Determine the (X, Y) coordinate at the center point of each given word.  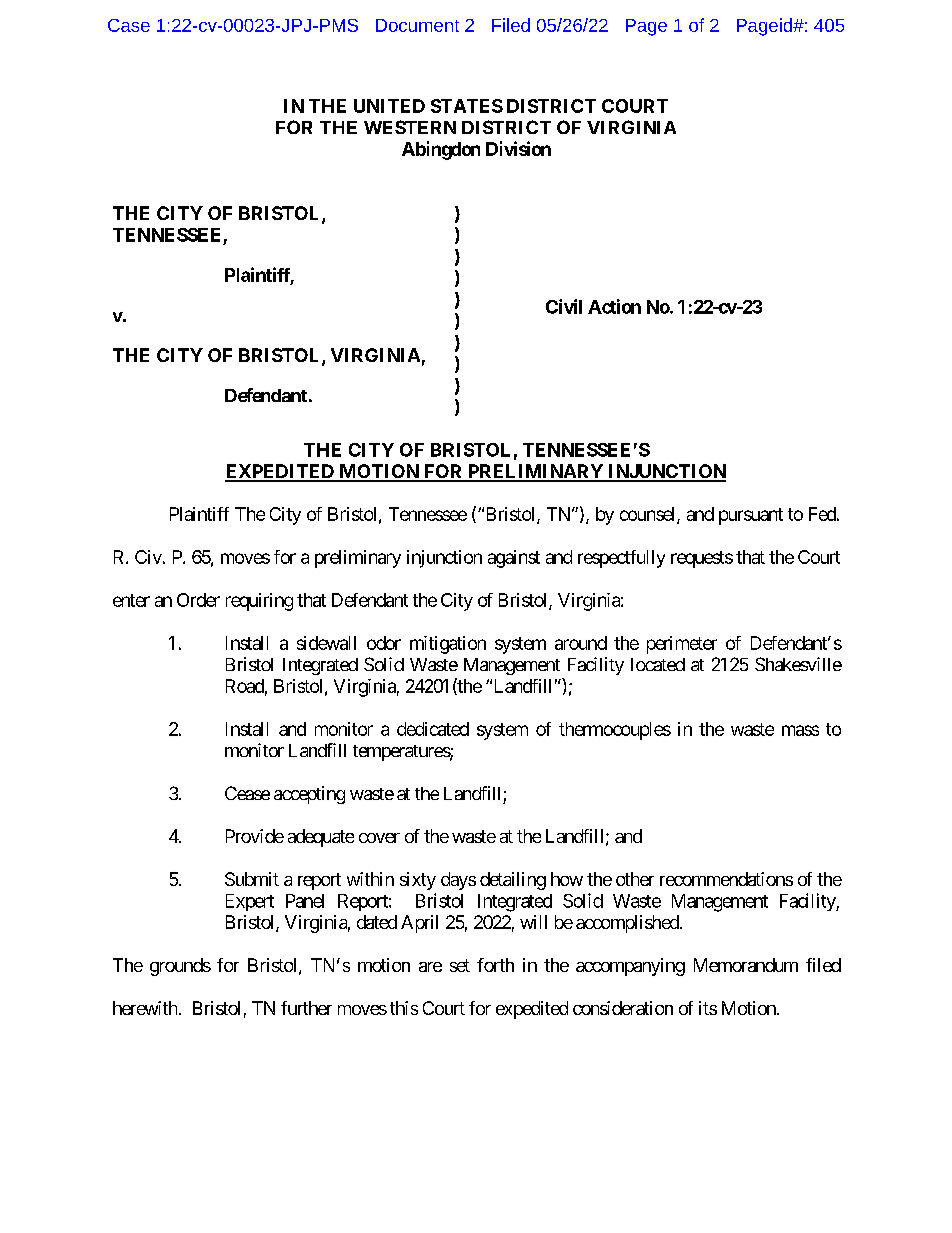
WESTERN (410, 127)
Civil (564, 306)
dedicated (433, 729)
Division (518, 148)
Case (129, 25)
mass (800, 730)
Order (198, 600)
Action (614, 306)
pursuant (751, 516)
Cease (247, 793)
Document (417, 25)
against (514, 559)
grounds (180, 967)
